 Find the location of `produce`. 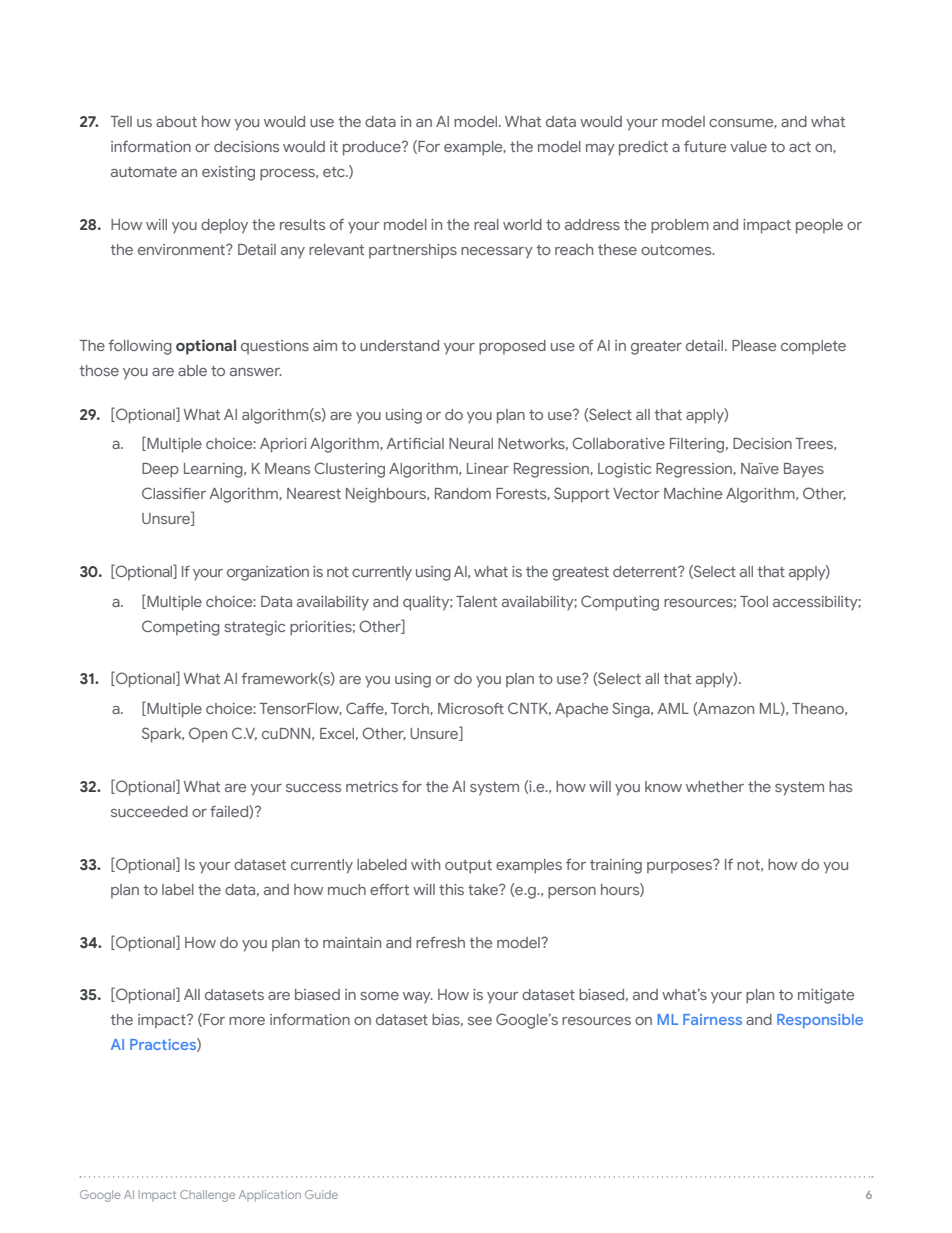

produce is located at coordinates (373, 148).
